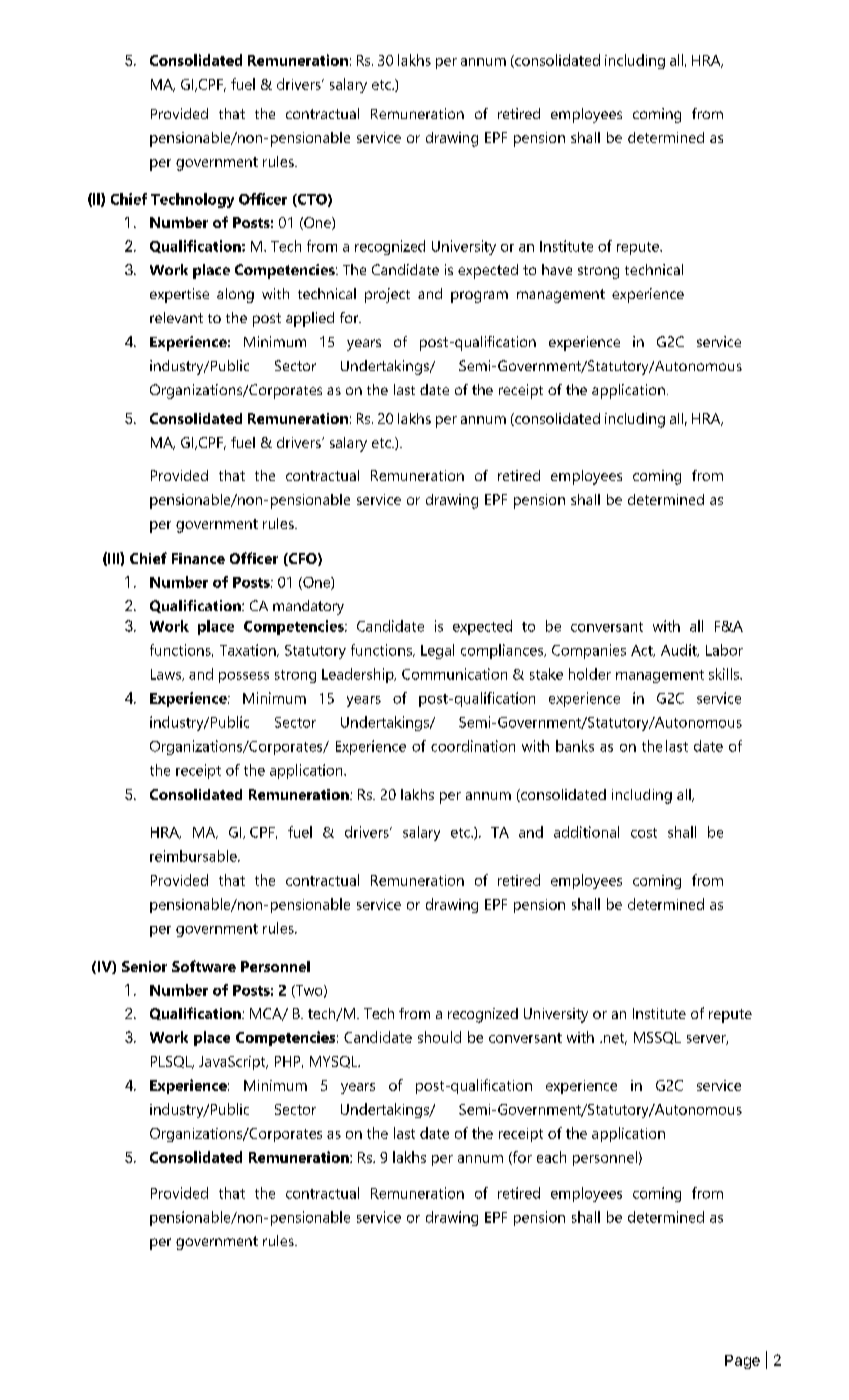 The image size is (849, 1400). Describe the element at coordinates (742, 1362) in the screenshot. I see `Page` at that location.
